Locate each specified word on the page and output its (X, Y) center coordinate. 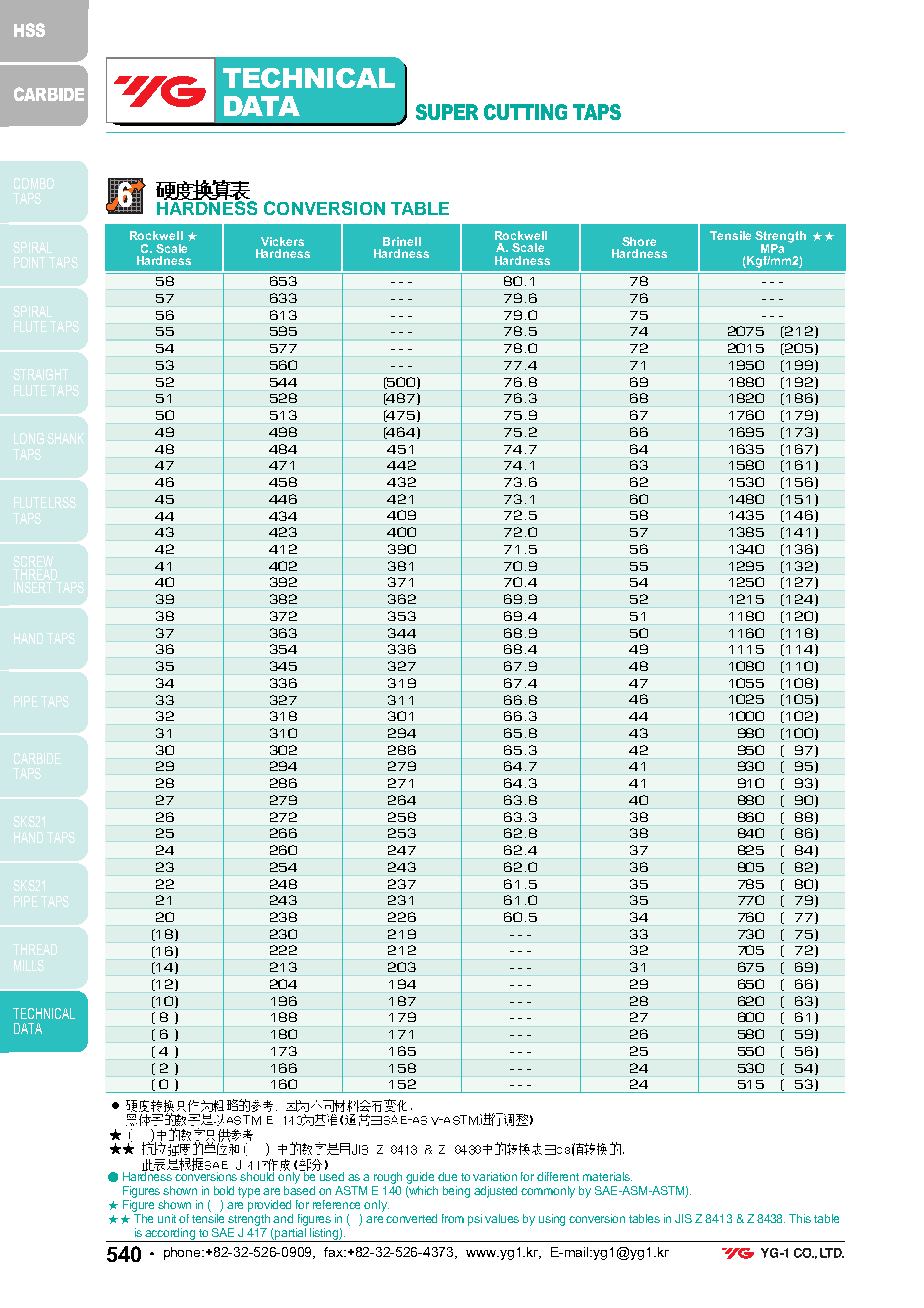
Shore (639, 241)
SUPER (447, 112)
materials (607, 1176)
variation (495, 1176)
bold (224, 1190)
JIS (683, 1218)
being (456, 1192)
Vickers (282, 241)
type (249, 1192)
